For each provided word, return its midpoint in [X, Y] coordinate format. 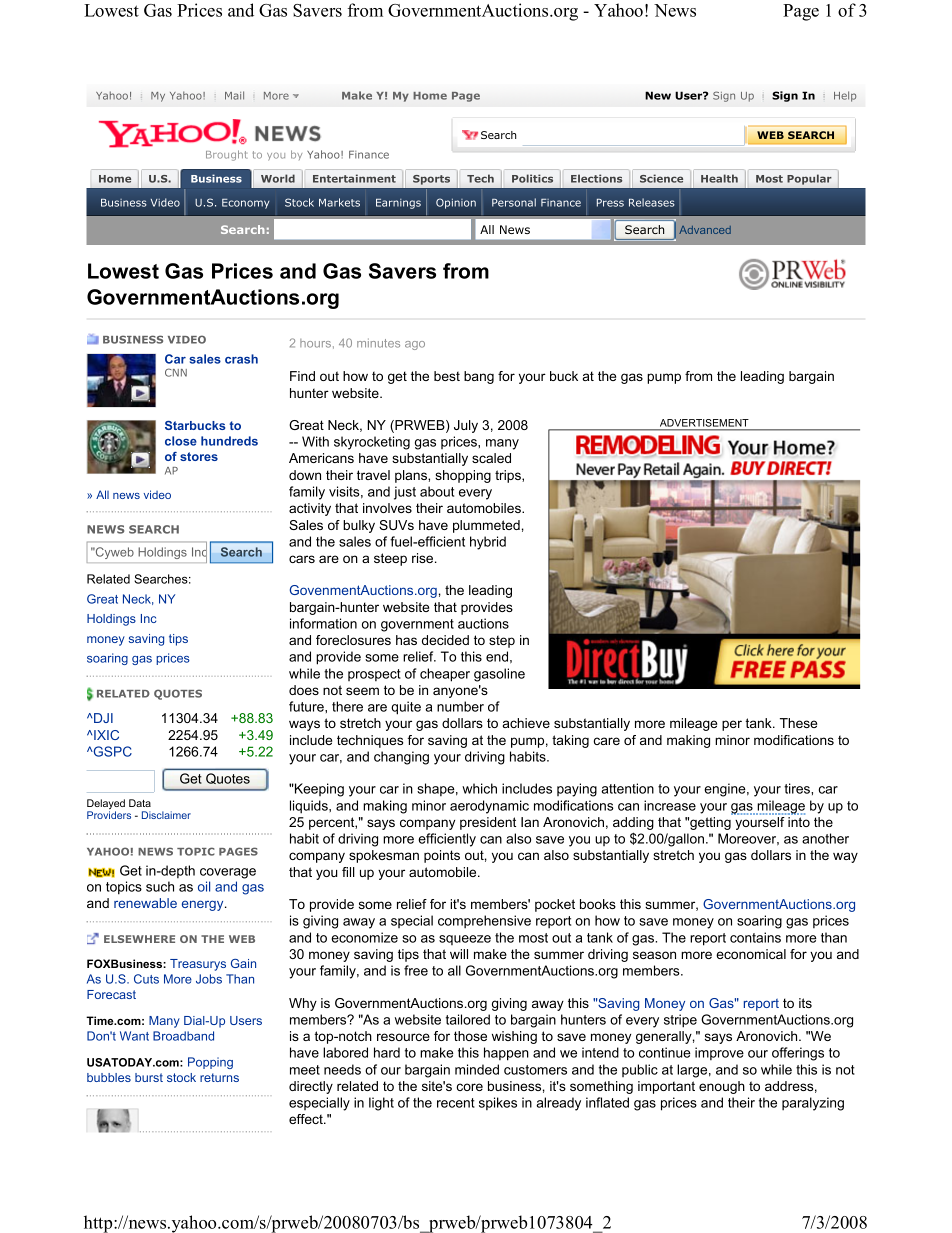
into [799, 822]
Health [719, 178]
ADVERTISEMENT [704, 424]
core [469, 1087]
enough [722, 1087]
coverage [228, 873]
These [798, 723]
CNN [176, 372]
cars [302, 559]
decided [445, 640]
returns [219, 1077]
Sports [431, 180]
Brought [226, 155]
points [442, 856]
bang [479, 377]
